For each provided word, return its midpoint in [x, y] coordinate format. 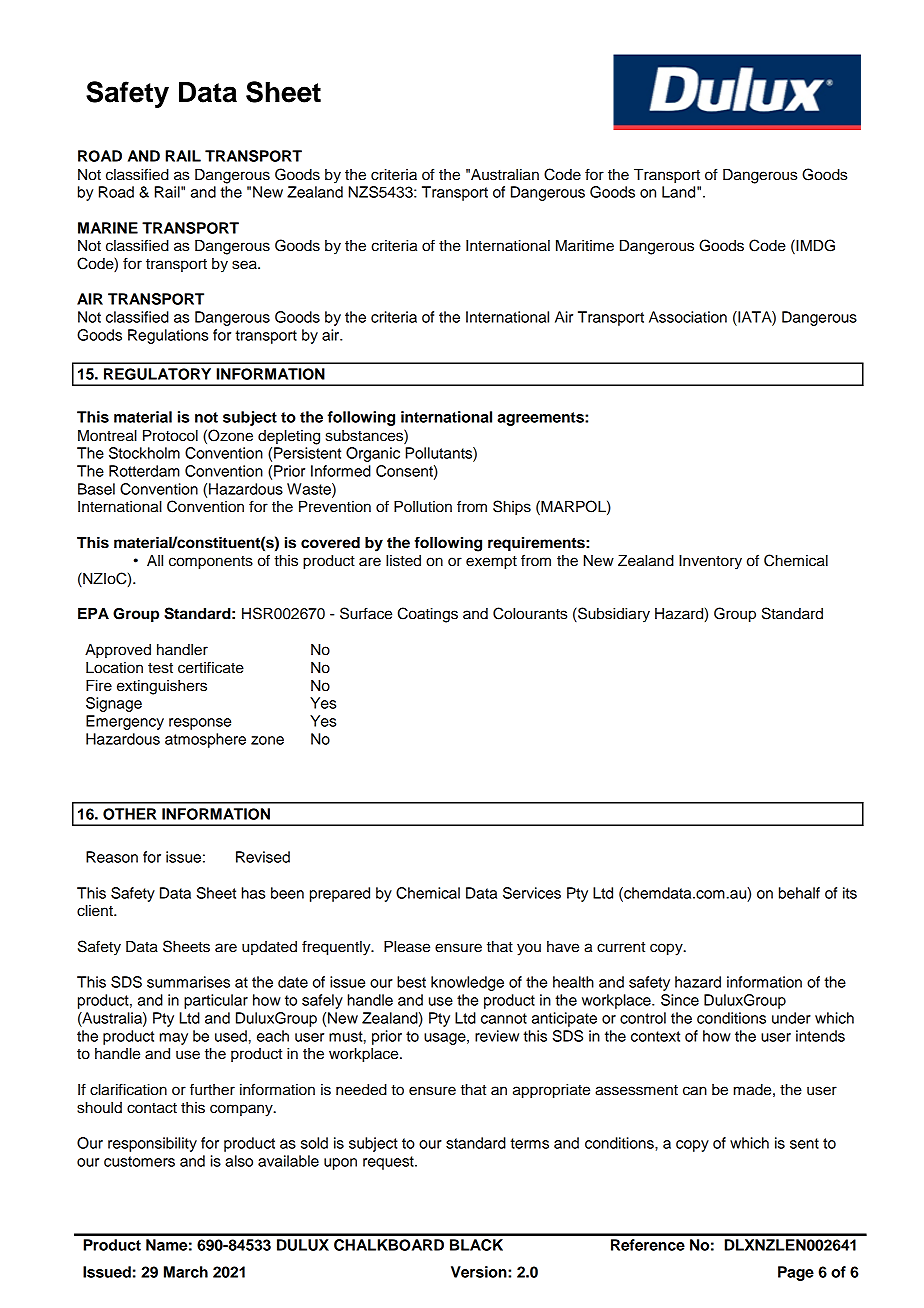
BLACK [476, 1245]
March [186, 1272]
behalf [799, 893]
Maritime [585, 246]
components [211, 563]
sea [245, 265]
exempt [491, 563]
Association [688, 317]
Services [532, 893]
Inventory [710, 562]
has [253, 893]
